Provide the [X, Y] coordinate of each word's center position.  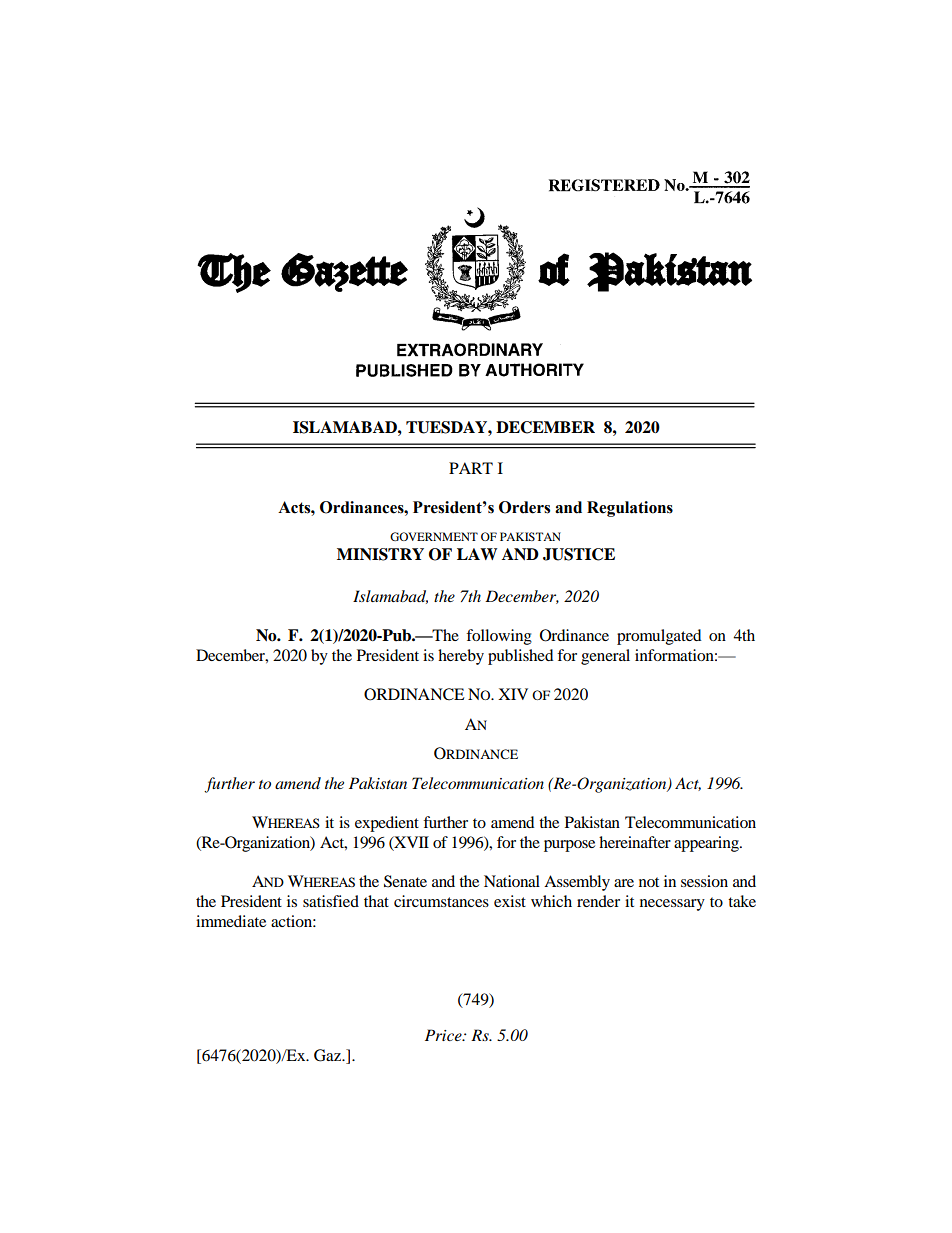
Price [444, 1035]
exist [510, 901]
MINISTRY [380, 554]
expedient [387, 824]
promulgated [659, 637]
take [742, 901]
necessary [672, 905]
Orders [524, 507]
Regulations [630, 509]
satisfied [331, 901]
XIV [513, 694]
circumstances [441, 901]
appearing [707, 844]
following [499, 637]
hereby [461, 657]
